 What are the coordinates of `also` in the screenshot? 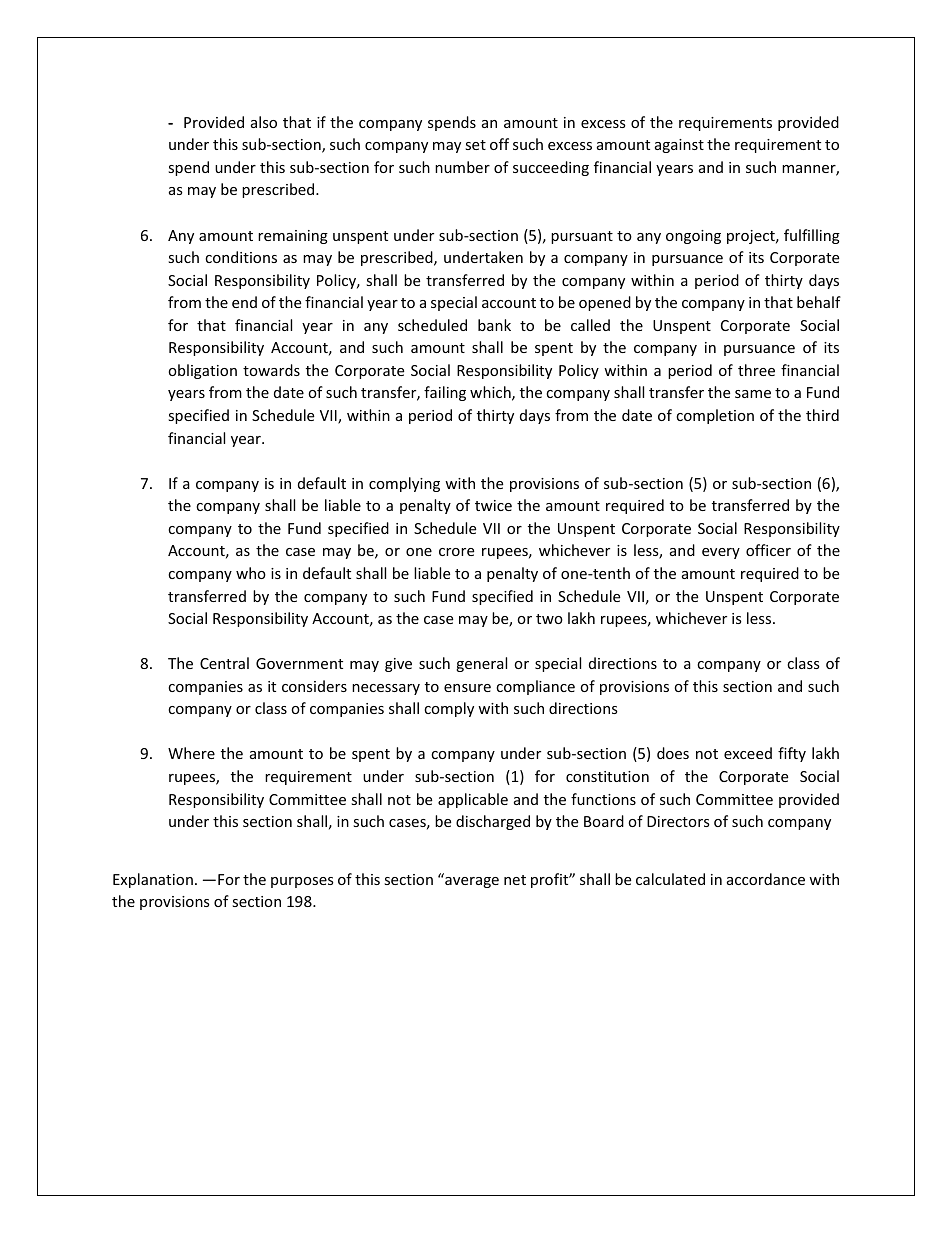 It's located at (264, 122).
